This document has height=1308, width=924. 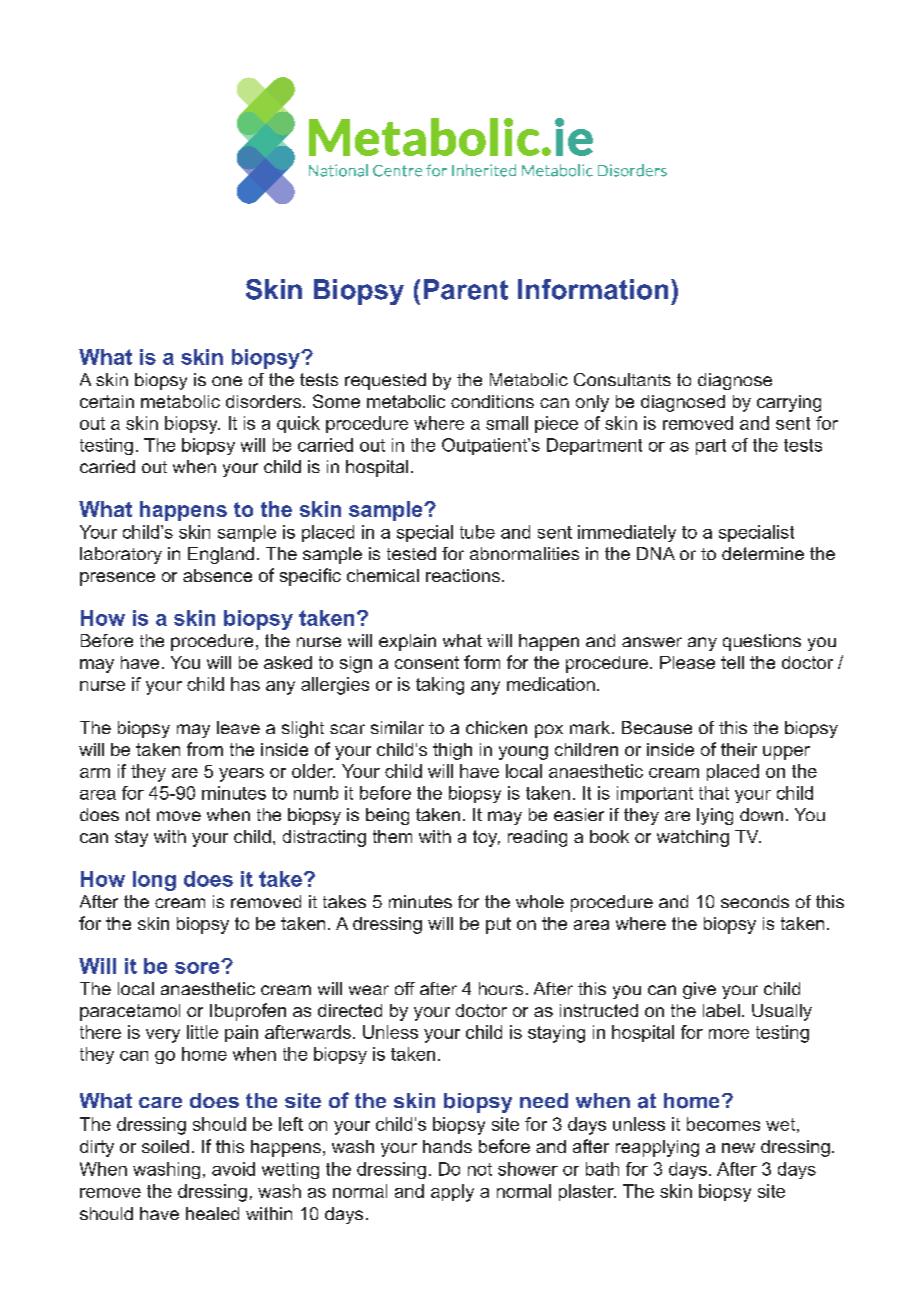 What do you see at coordinates (227, 381) in the document?
I see `one` at bounding box center [227, 381].
